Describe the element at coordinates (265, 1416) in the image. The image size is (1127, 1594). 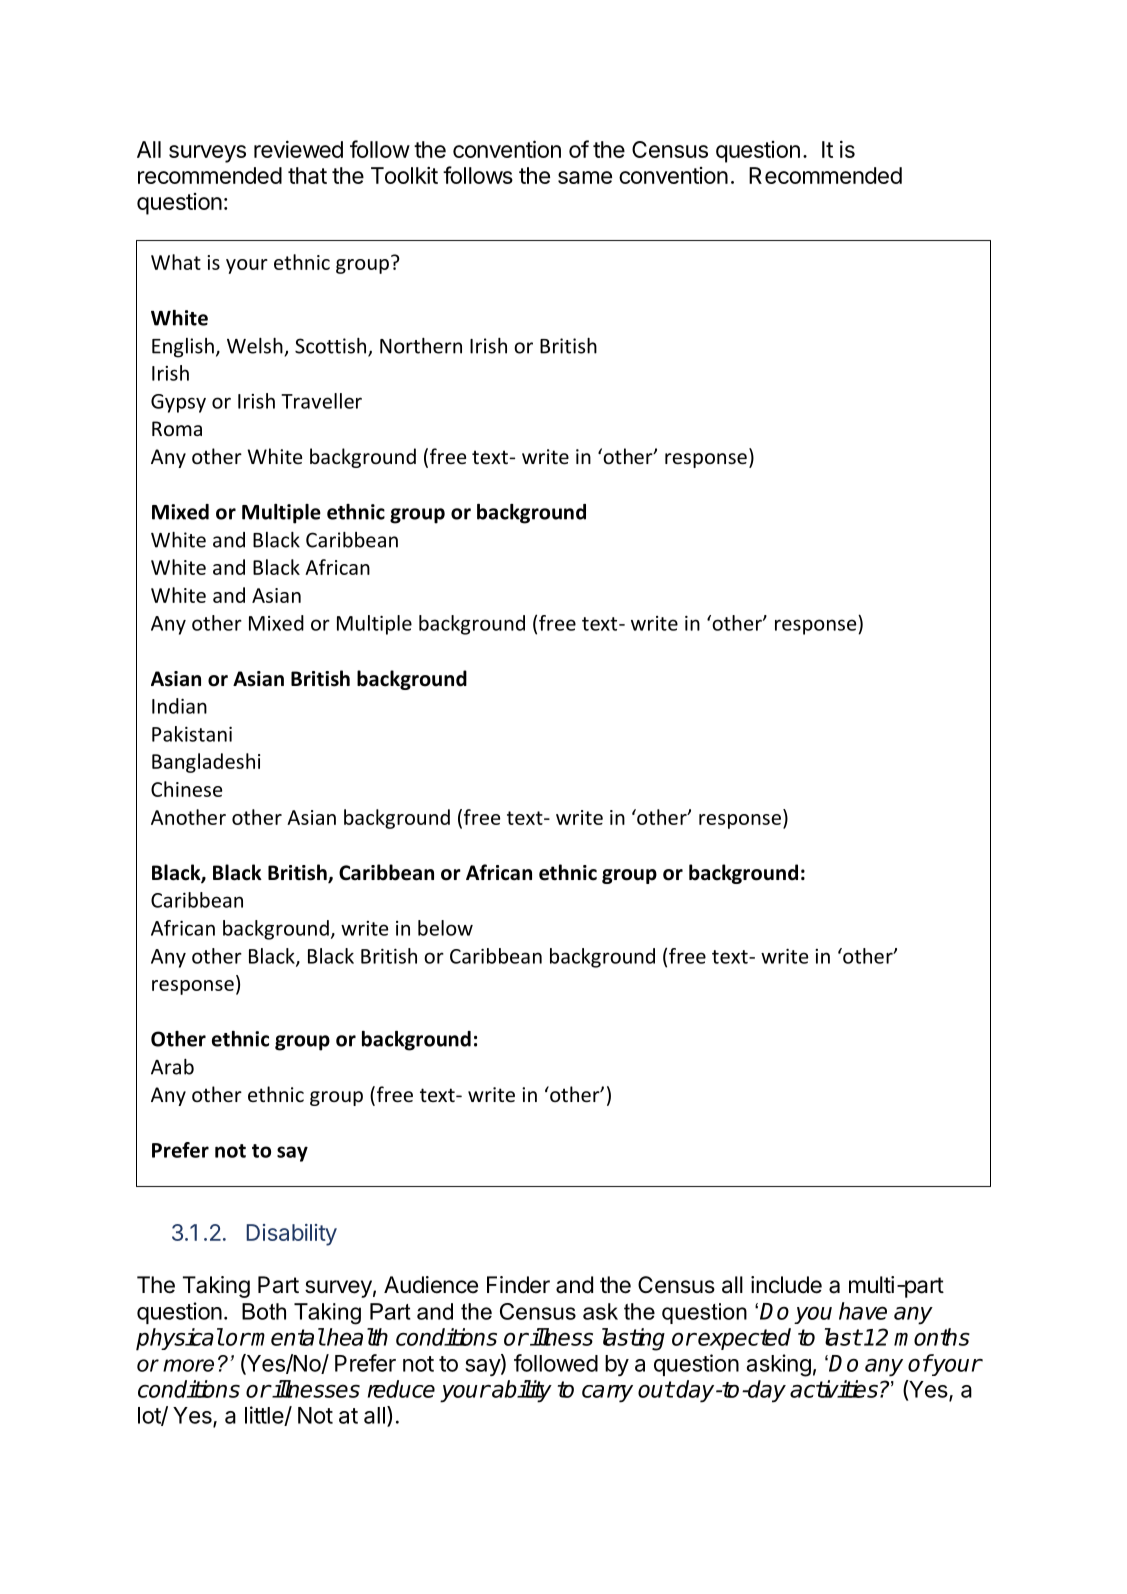
I see `little` at that location.
